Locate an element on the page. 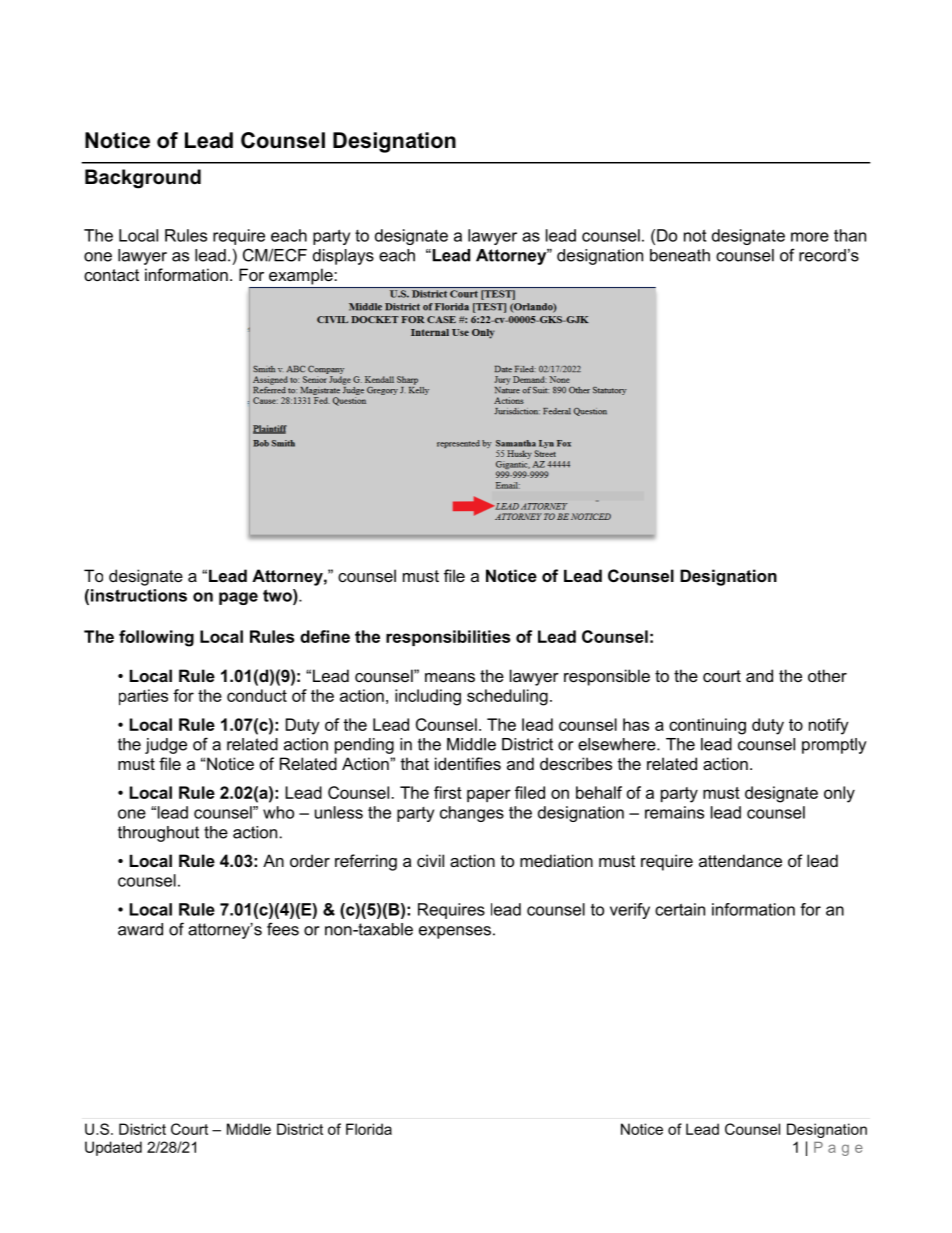 This page has width=952, height=1233. example is located at coordinates (301, 277).
